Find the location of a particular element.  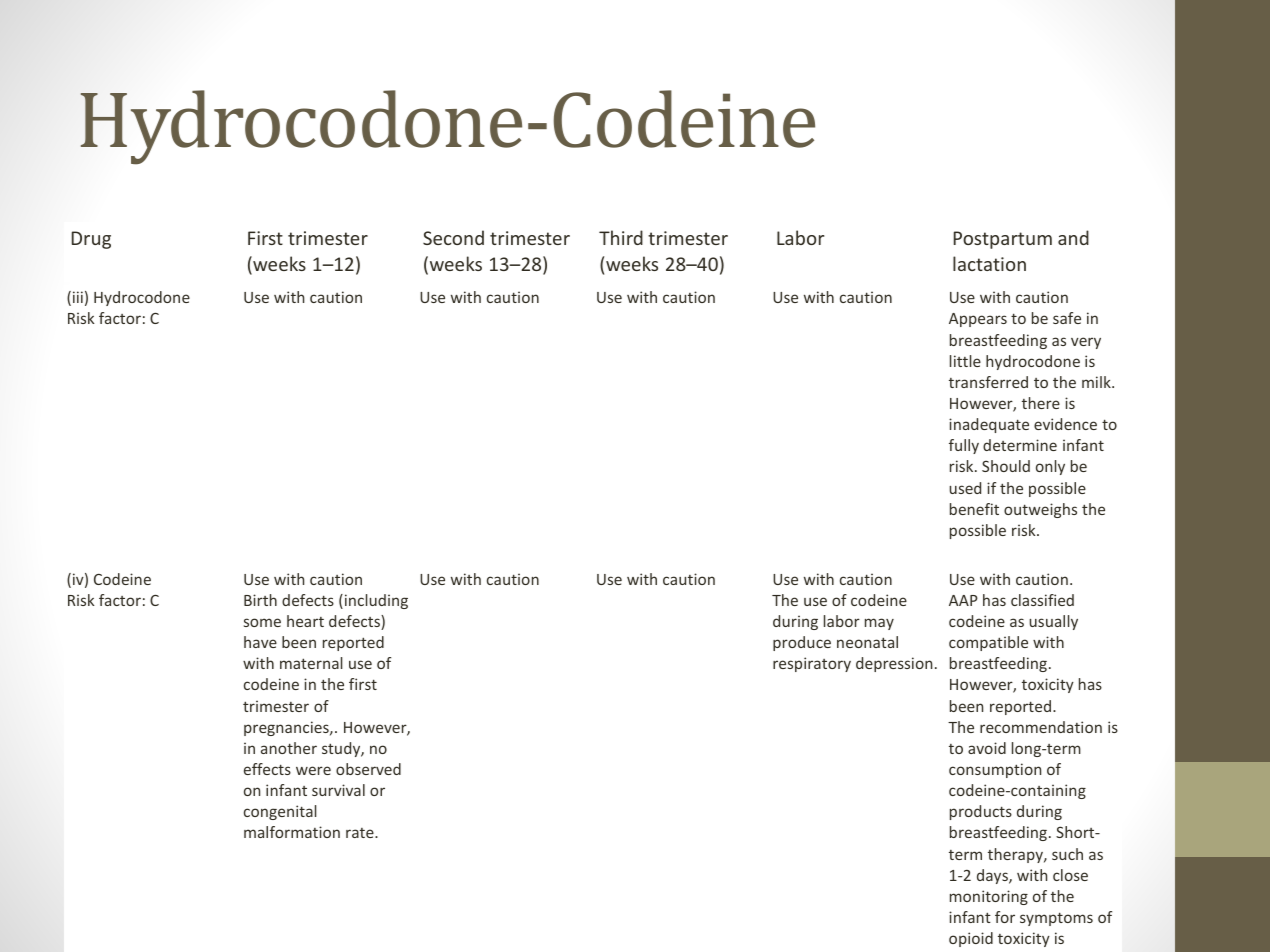

Drug is located at coordinates (91, 240).
